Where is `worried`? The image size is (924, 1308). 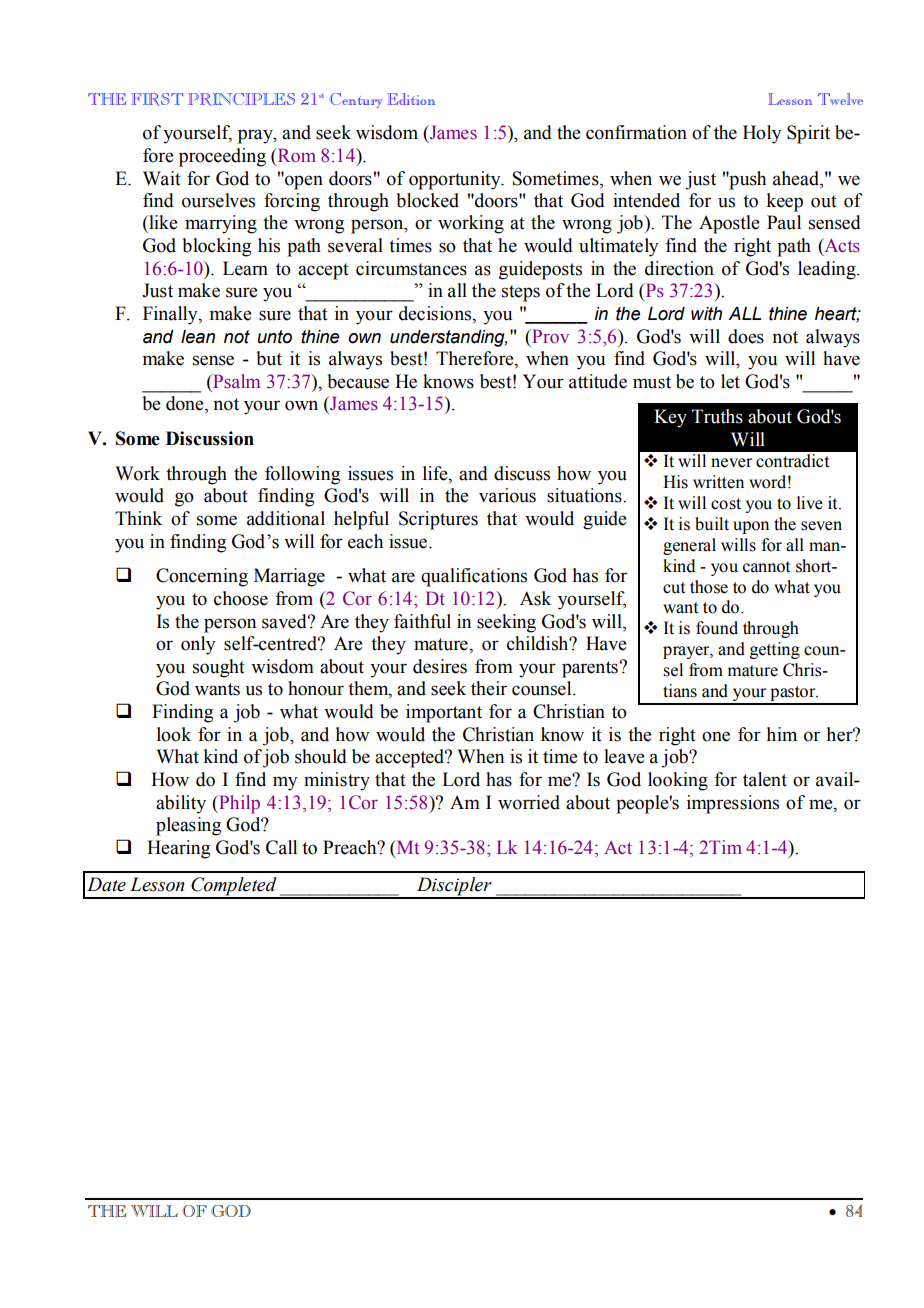
worried is located at coordinates (529, 802).
